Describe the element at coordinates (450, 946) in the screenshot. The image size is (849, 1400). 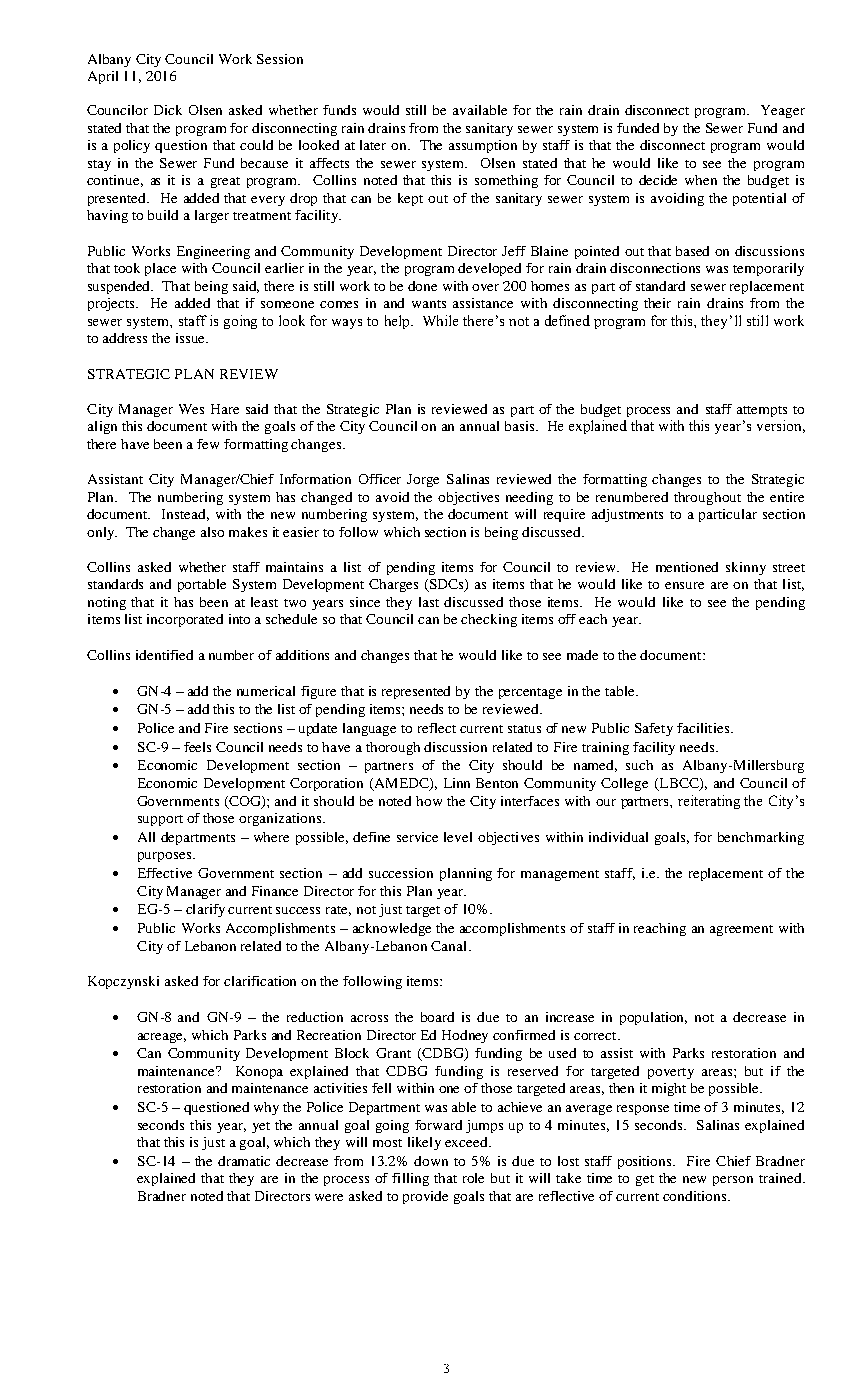
I see `Canal` at that location.
